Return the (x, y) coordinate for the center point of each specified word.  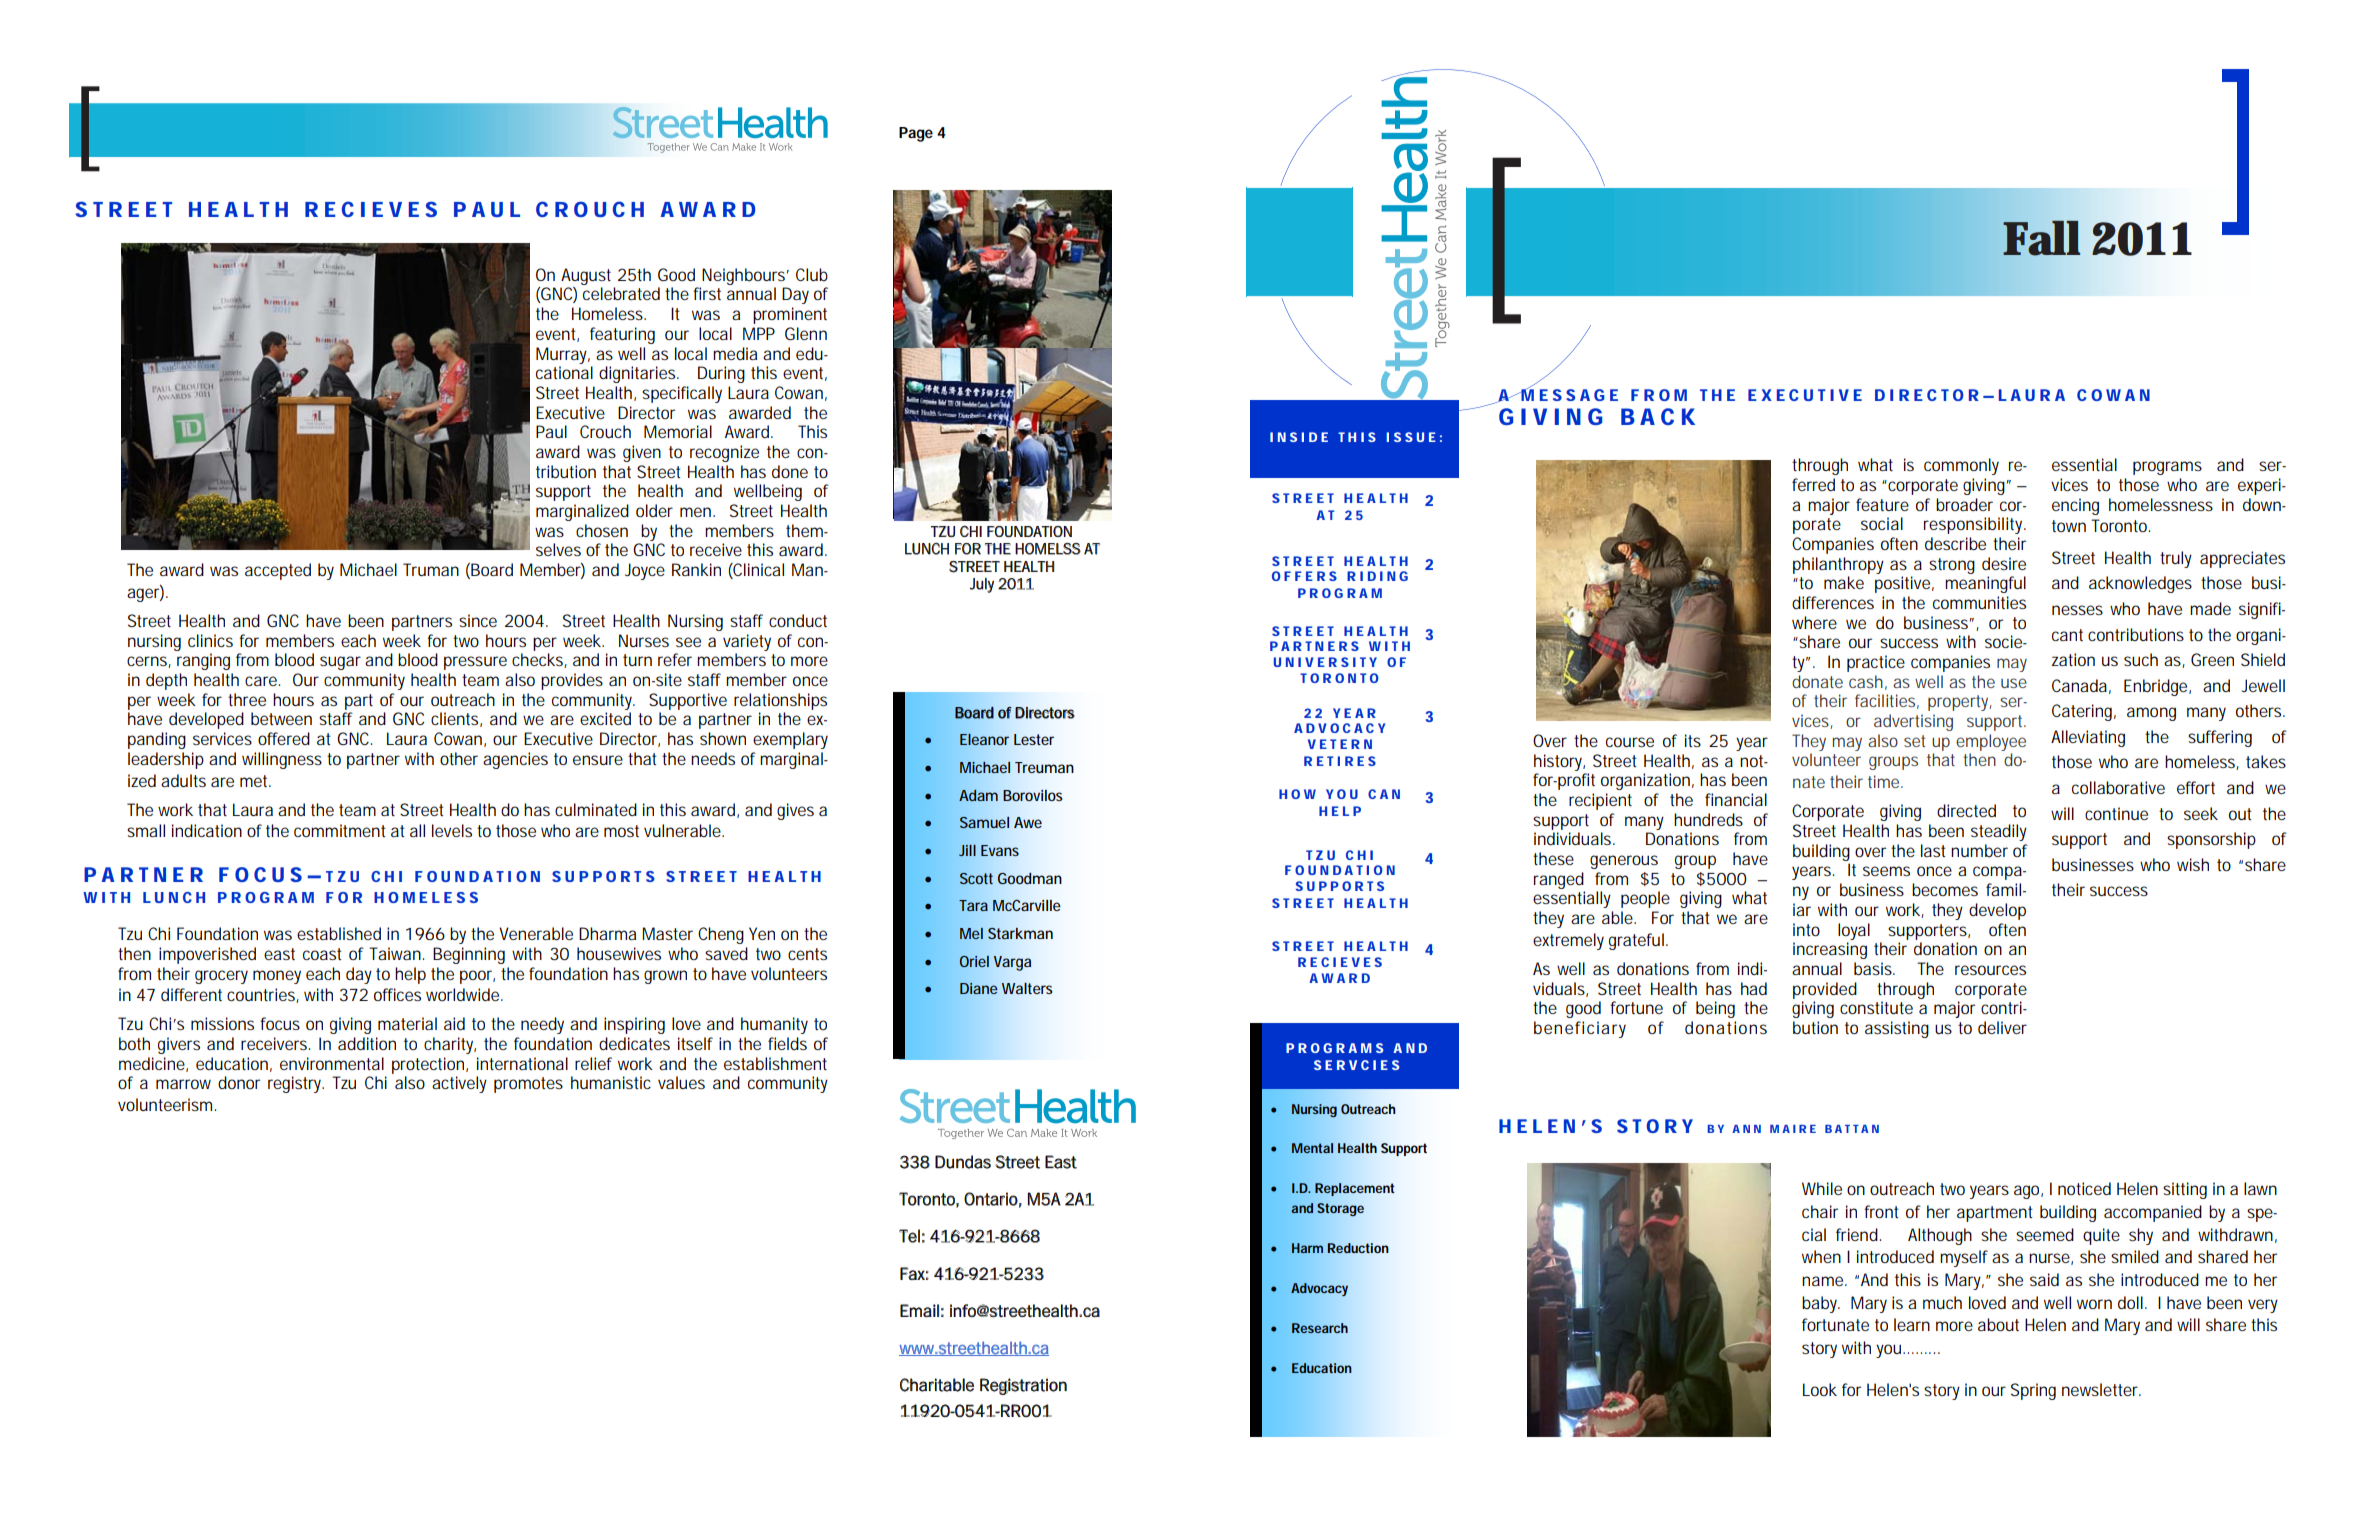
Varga (1012, 963)
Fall (2041, 238)
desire (2004, 563)
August (586, 276)
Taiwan (396, 953)
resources (1990, 970)
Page (916, 134)
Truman (431, 569)
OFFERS (1304, 576)
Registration (1023, 1386)
